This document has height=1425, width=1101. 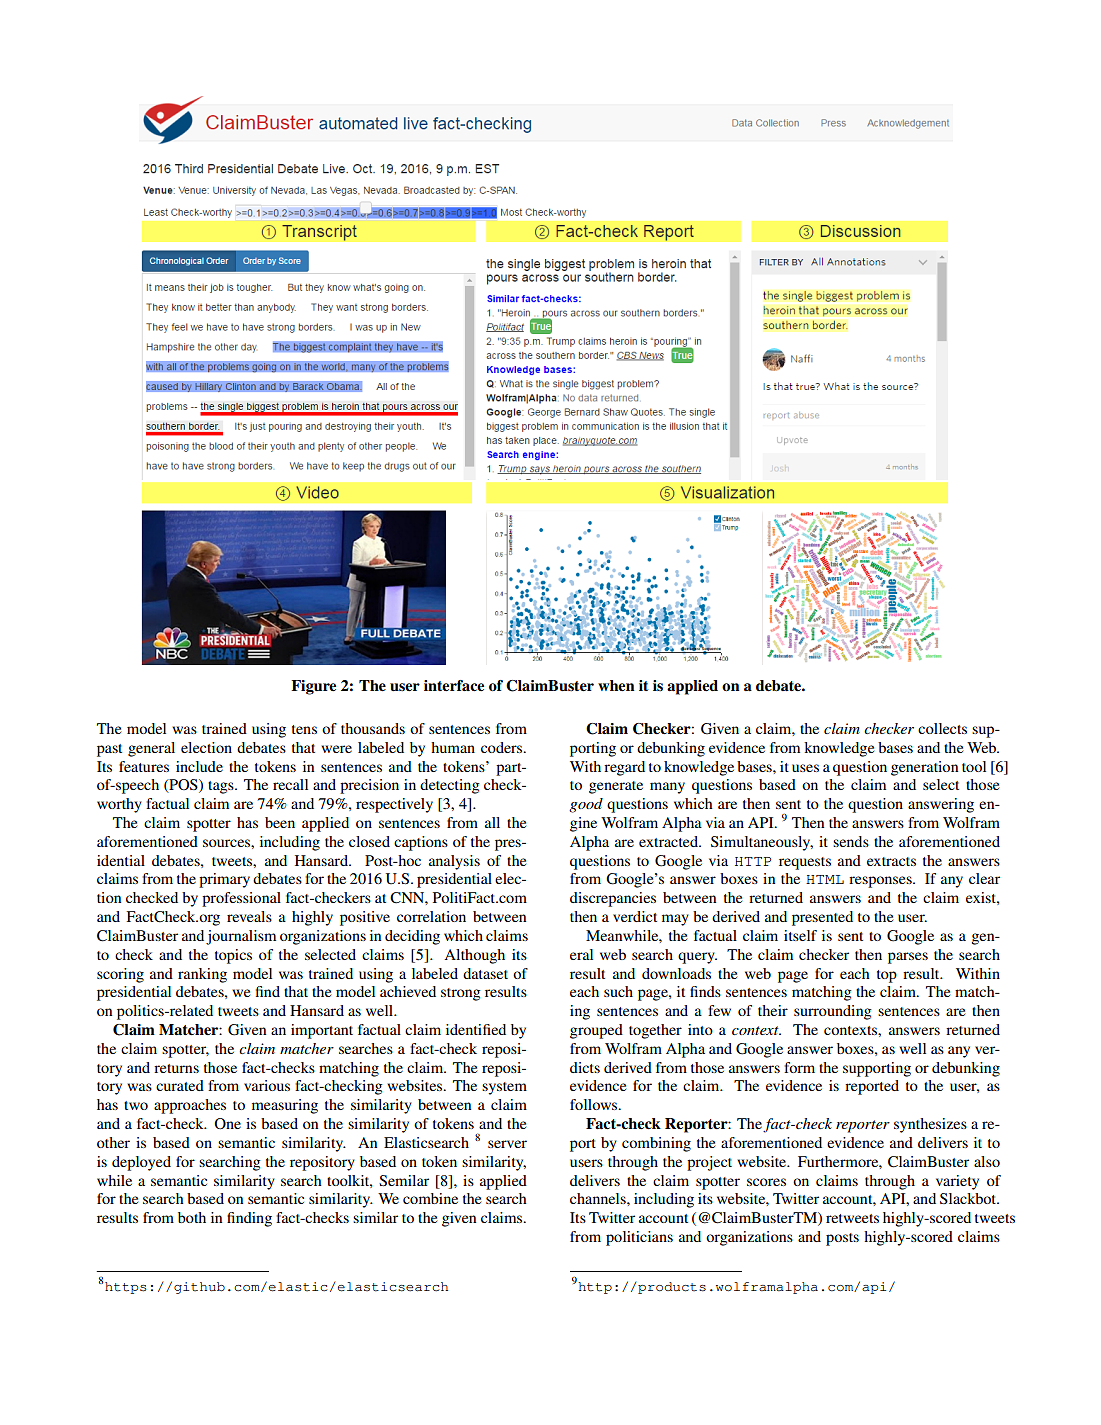 I want to click on topics, so click(x=233, y=956).
